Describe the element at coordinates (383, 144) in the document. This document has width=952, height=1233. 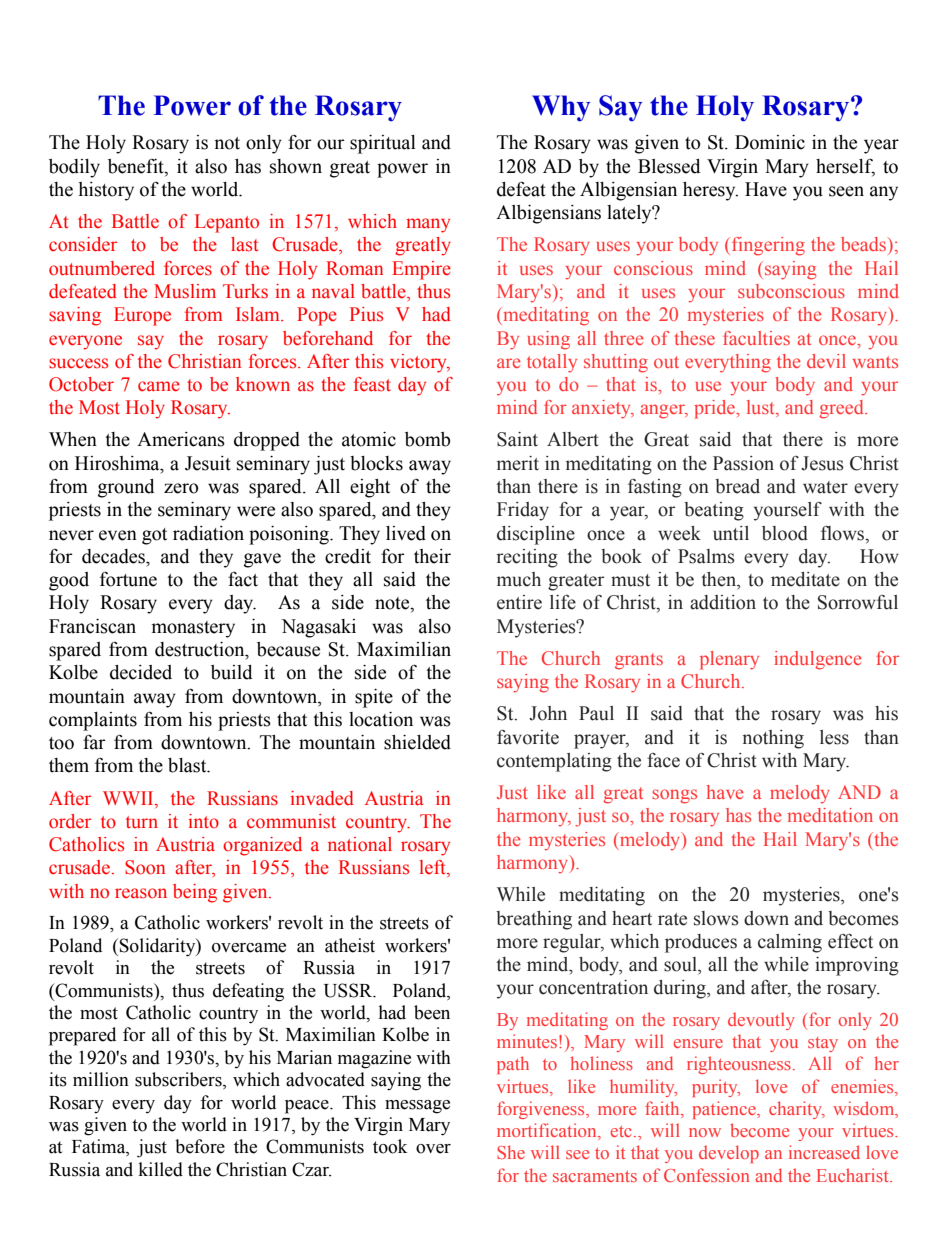
I see `spiritual` at that location.
